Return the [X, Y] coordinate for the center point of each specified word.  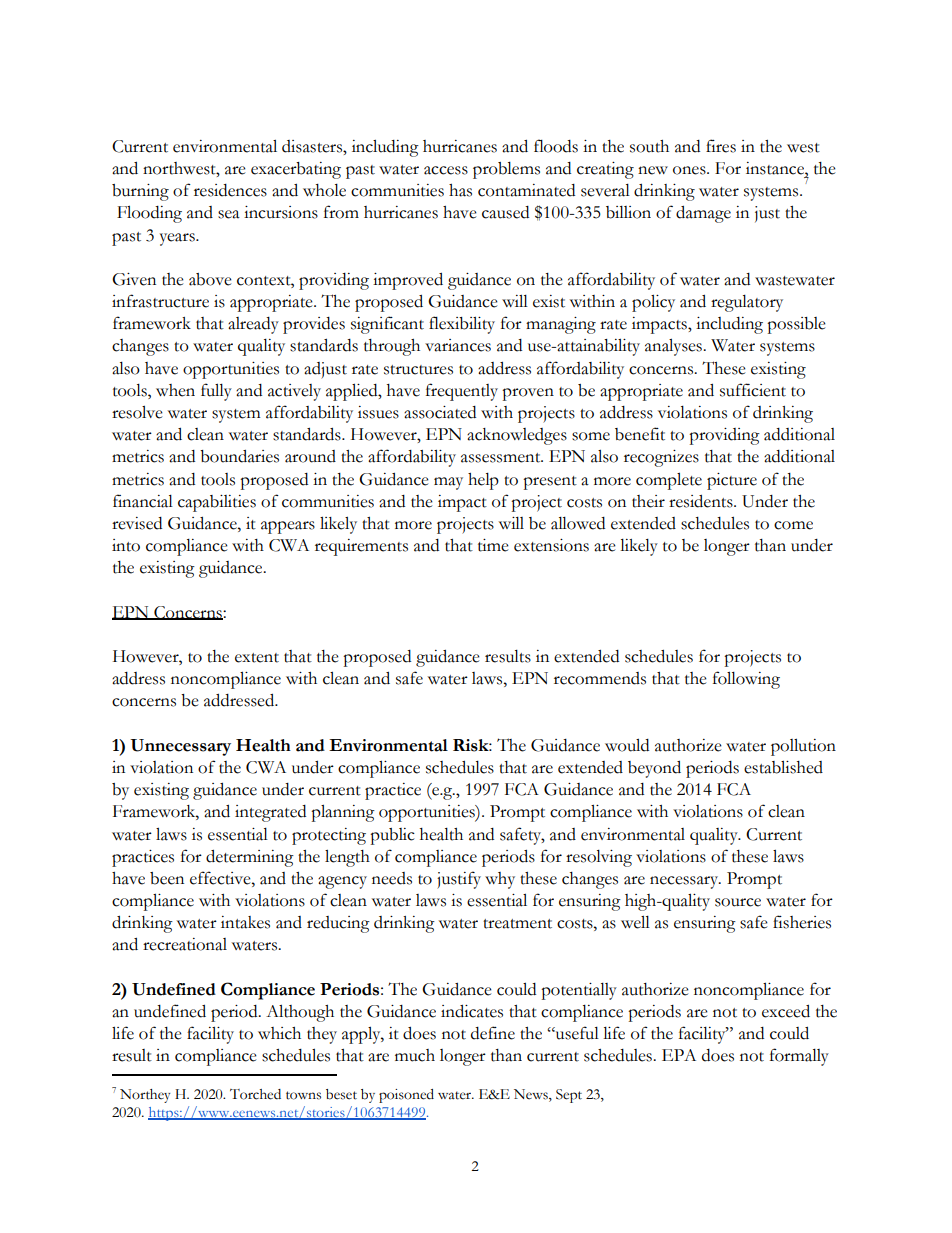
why [500, 880]
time [493, 545]
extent [257, 658]
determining [250, 858]
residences [230, 190]
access [446, 170]
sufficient [753, 390]
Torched [255, 1094]
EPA [679, 1055]
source [738, 902]
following [746, 680]
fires [721, 146]
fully [216, 392]
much [415, 1055]
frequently [462, 392]
